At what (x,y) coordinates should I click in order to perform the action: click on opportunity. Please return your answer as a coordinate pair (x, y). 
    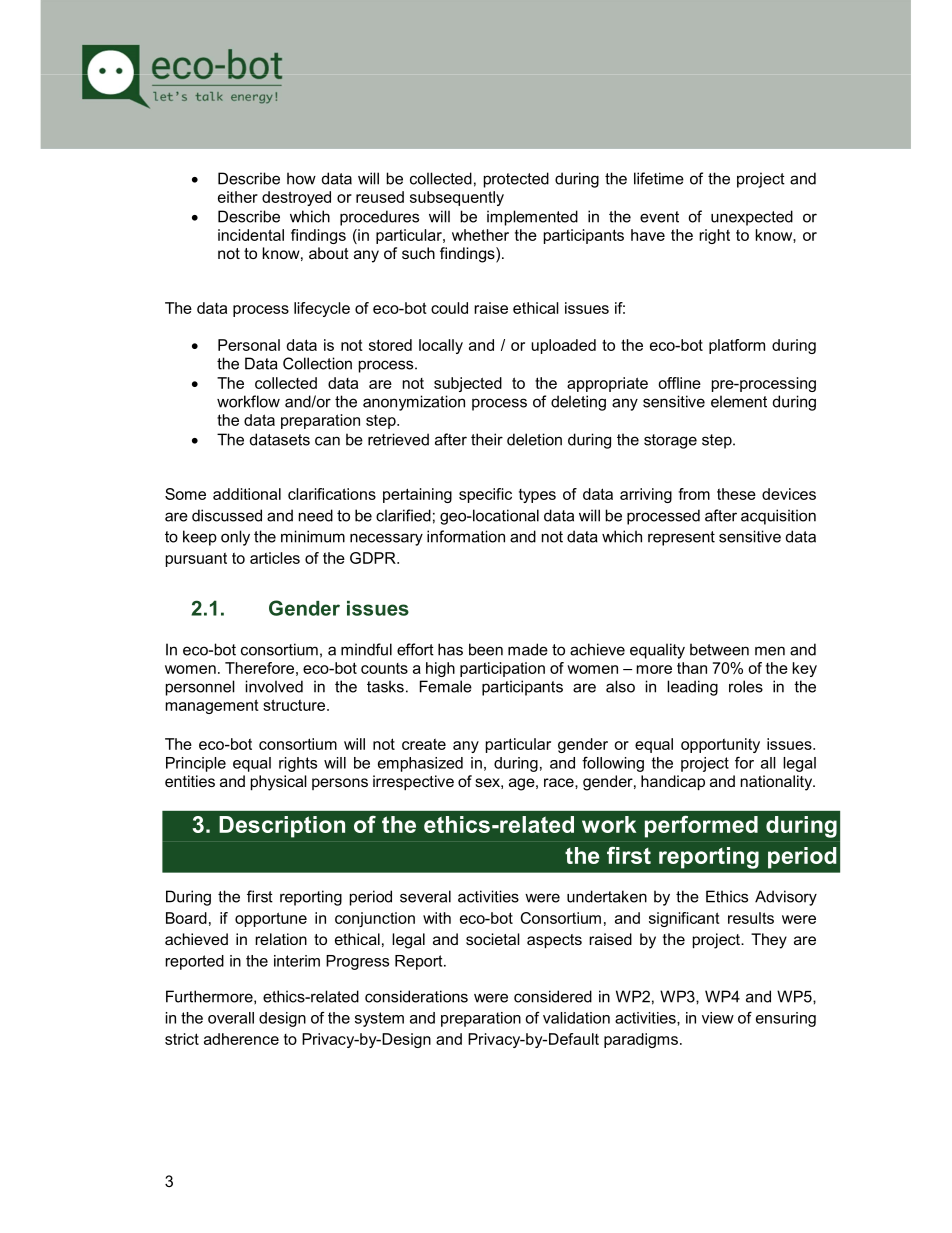
    Looking at the image, I should click on (720, 745).
